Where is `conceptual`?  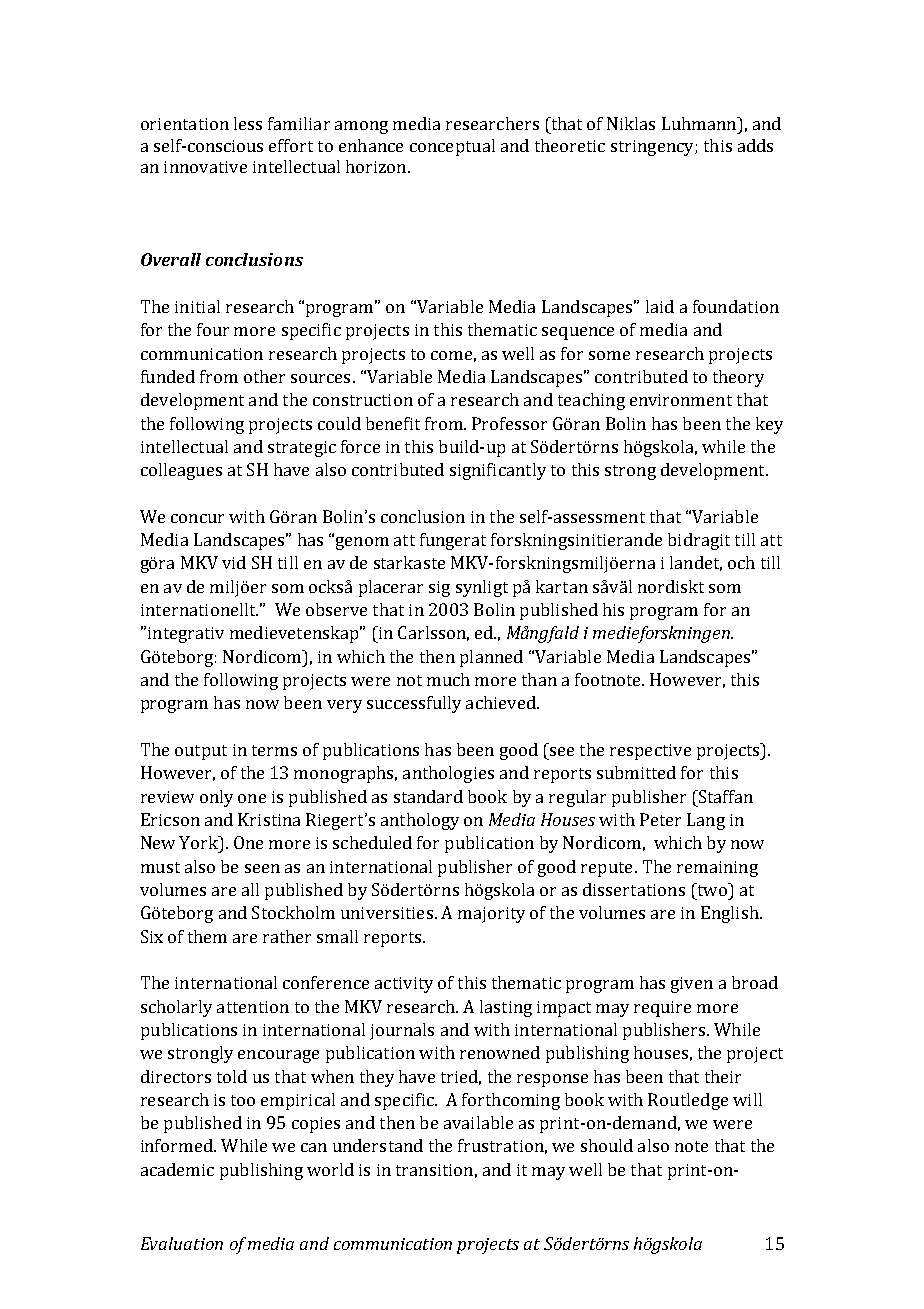 conceptual is located at coordinates (452, 147).
